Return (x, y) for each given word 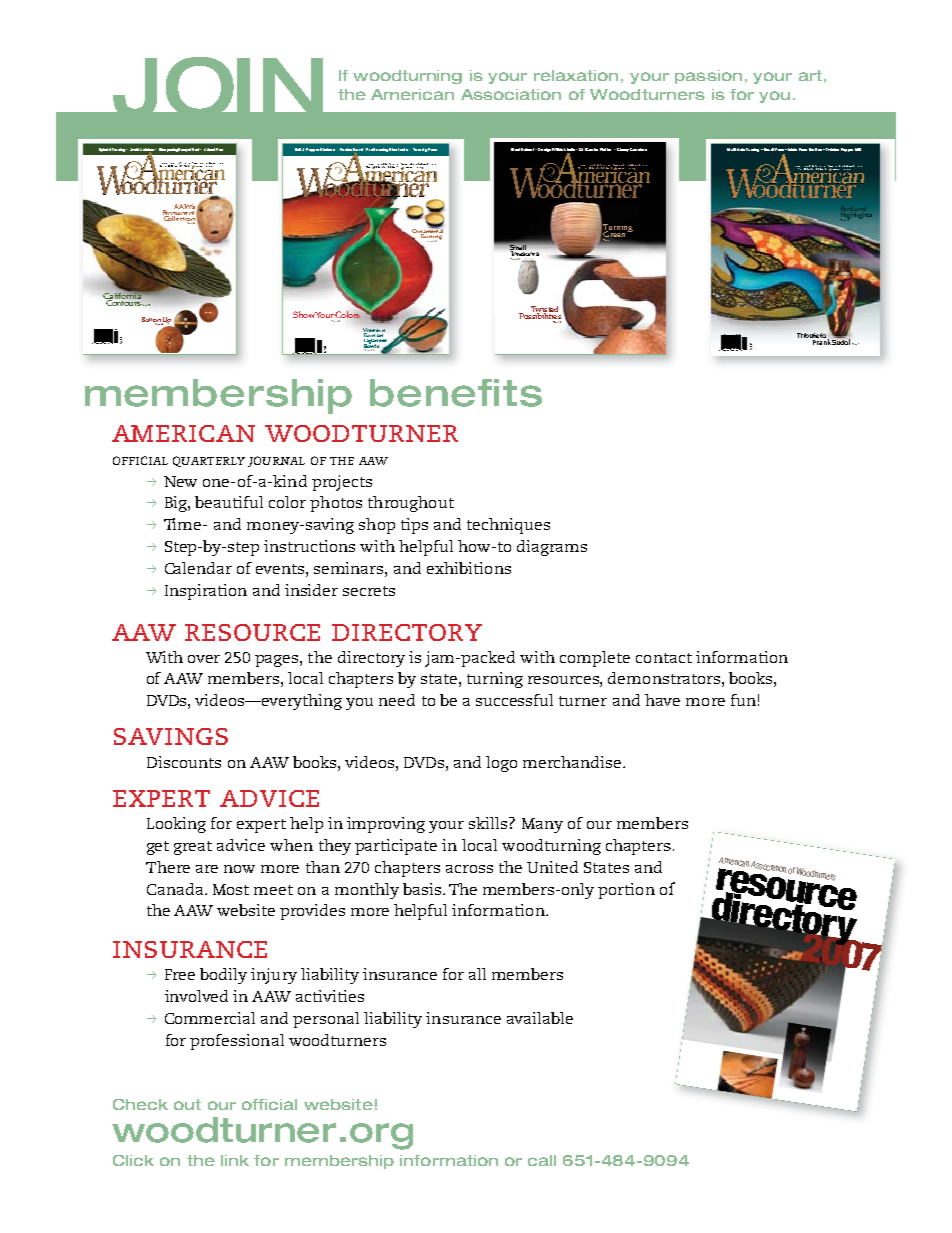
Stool (515, 149)
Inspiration (206, 592)
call (542, 1160)
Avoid (134, 149)
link (235, 1160)
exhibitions (469, 568)
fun (743, 700)
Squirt (767, 149)
